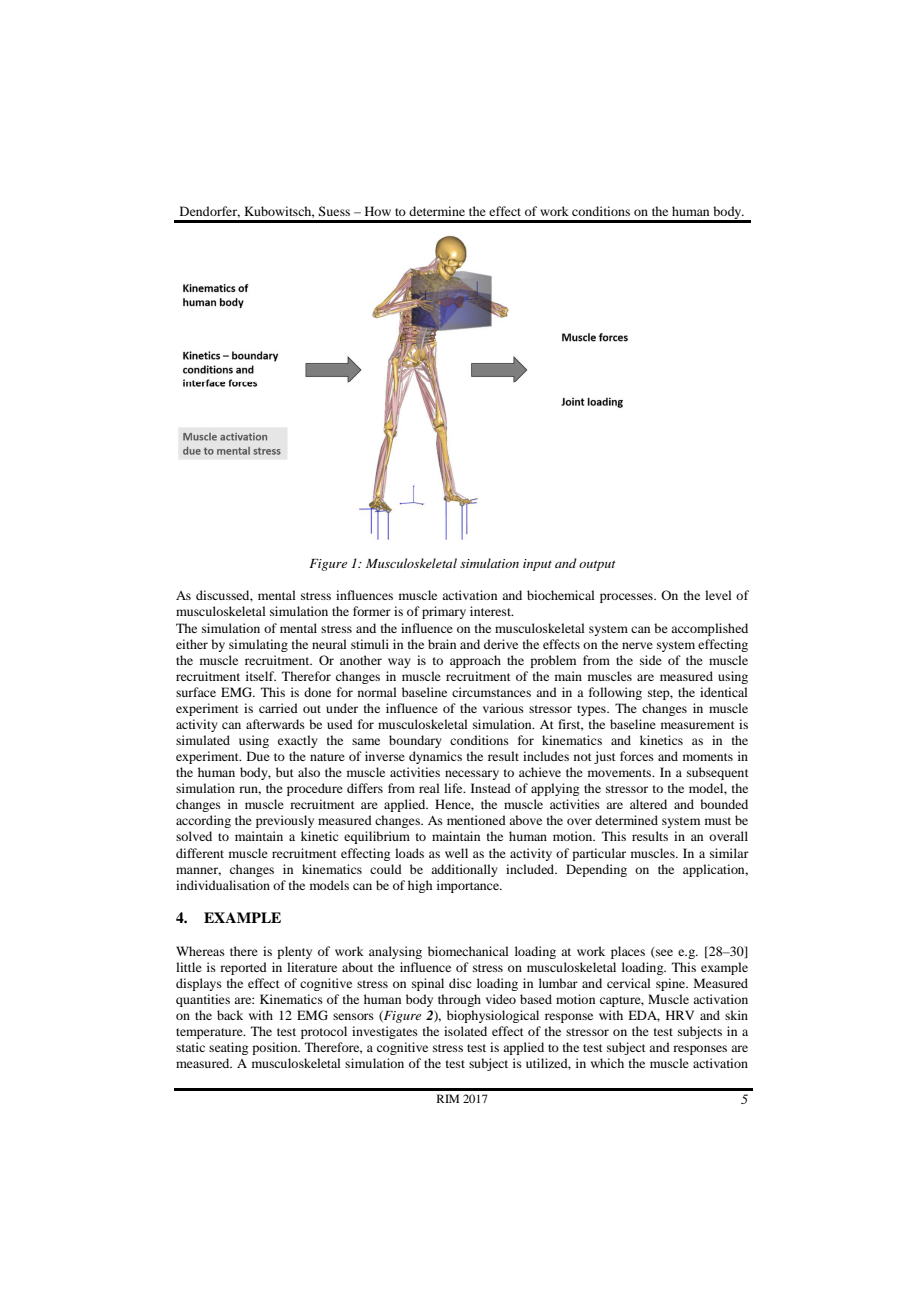  Describe the element at coordinates (537, 565) in the screenshot. I see `input` at that location.
